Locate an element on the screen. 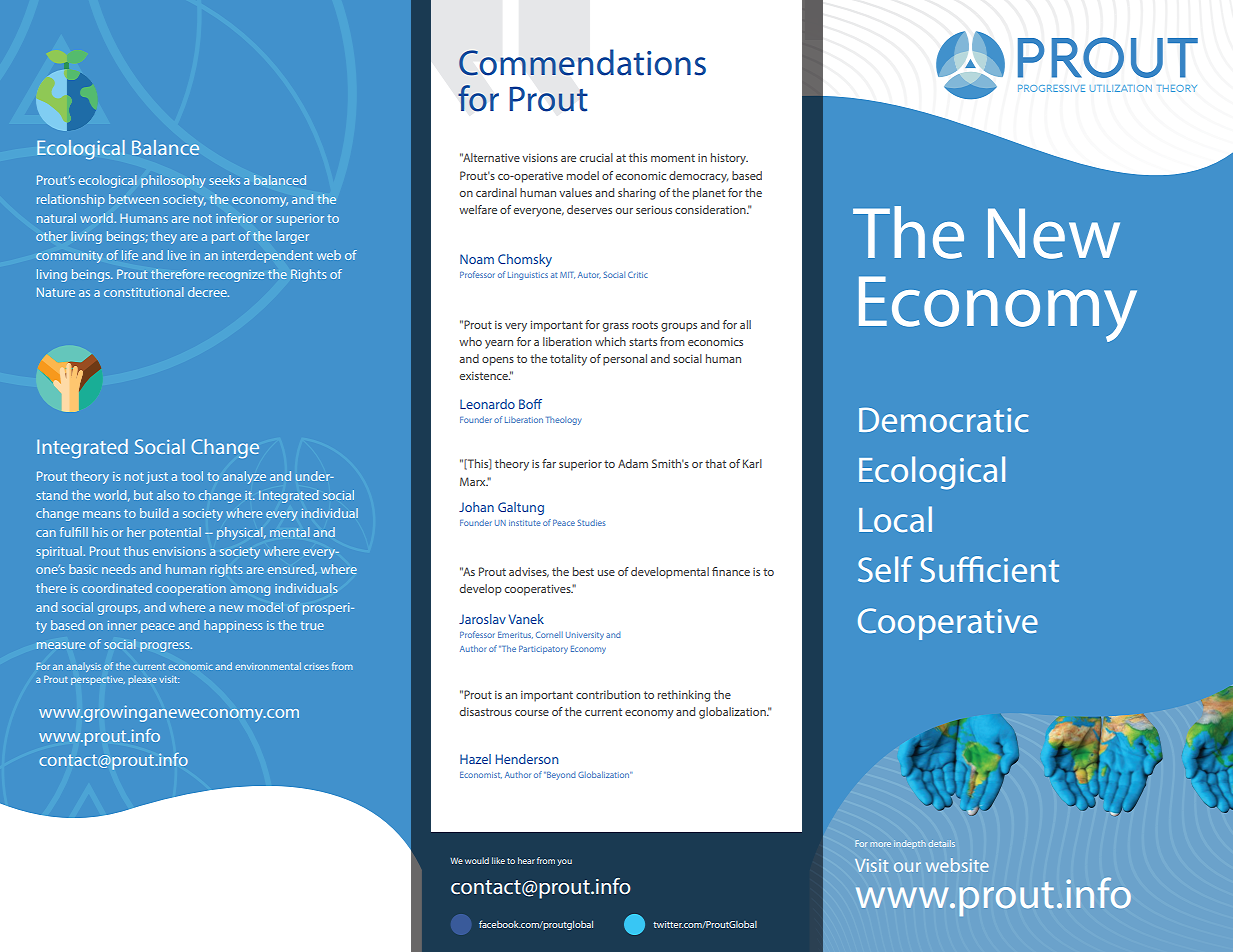 The image size is (1233, 952). Democratic is located at coordinates (944, 419).
